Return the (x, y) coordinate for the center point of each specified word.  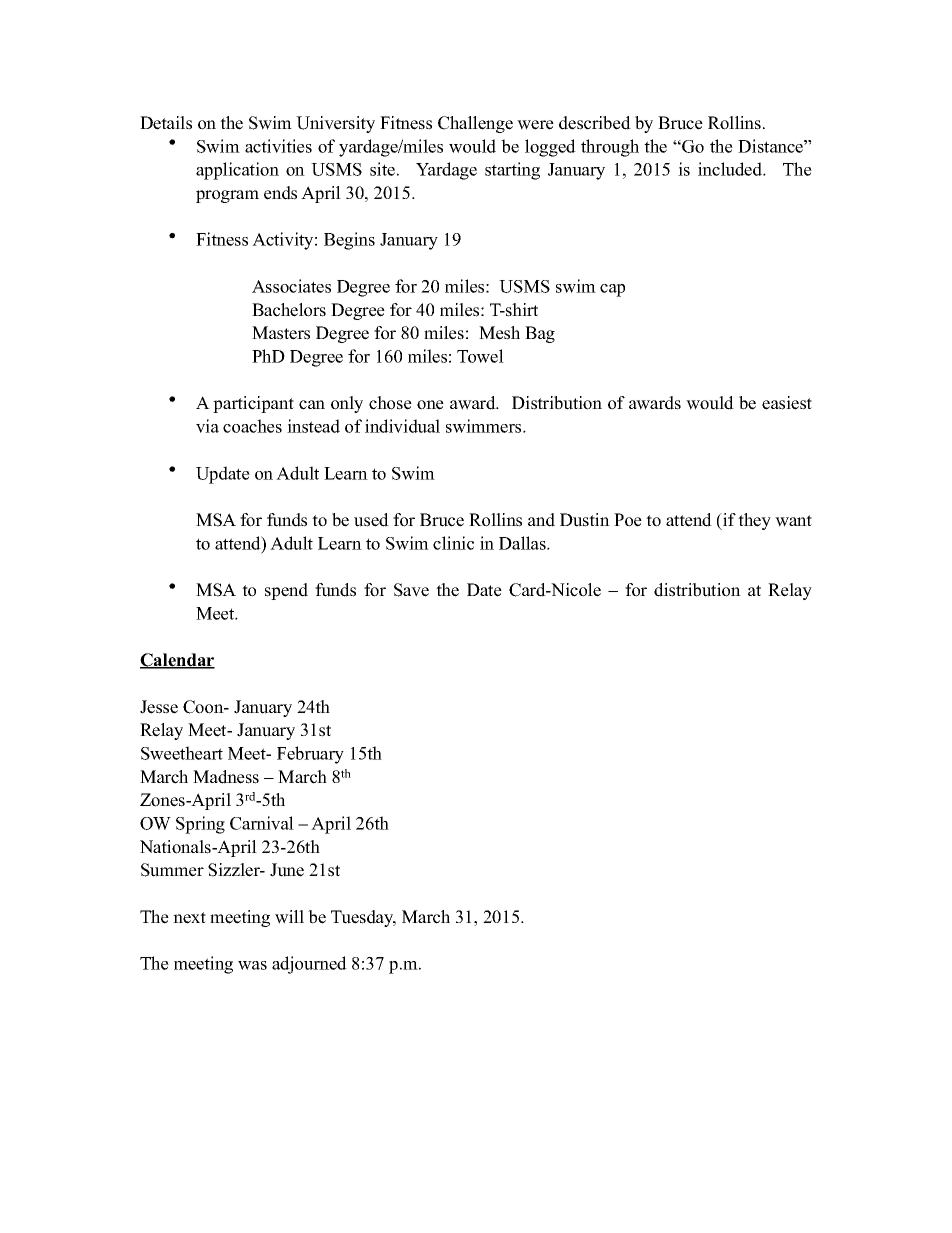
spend (286, 591)
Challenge (475, 124)
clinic (453, 543)
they (754, 521)
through (610, 148)
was (252, 965)
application (237, 171)
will (289, 917)
